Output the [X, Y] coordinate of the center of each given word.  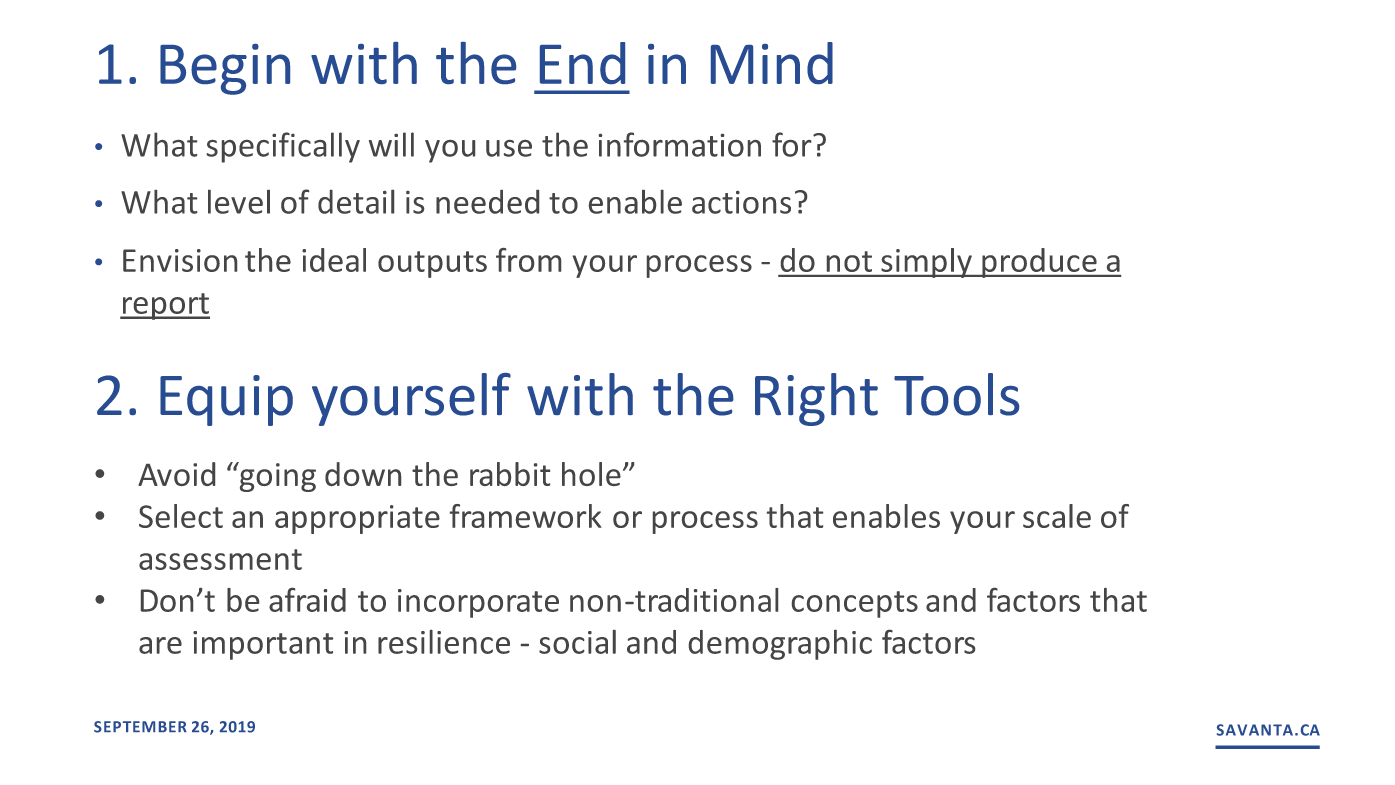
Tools [956, 394]
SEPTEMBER [140, 727]
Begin [225, 69]
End [582, 63]
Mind [772, 63]
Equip [226, 400]
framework [526, 516]
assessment [220, 559]
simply [926, 263]
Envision [180, 260]
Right [816, 399]
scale [1057, 516]
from [528, 260]
